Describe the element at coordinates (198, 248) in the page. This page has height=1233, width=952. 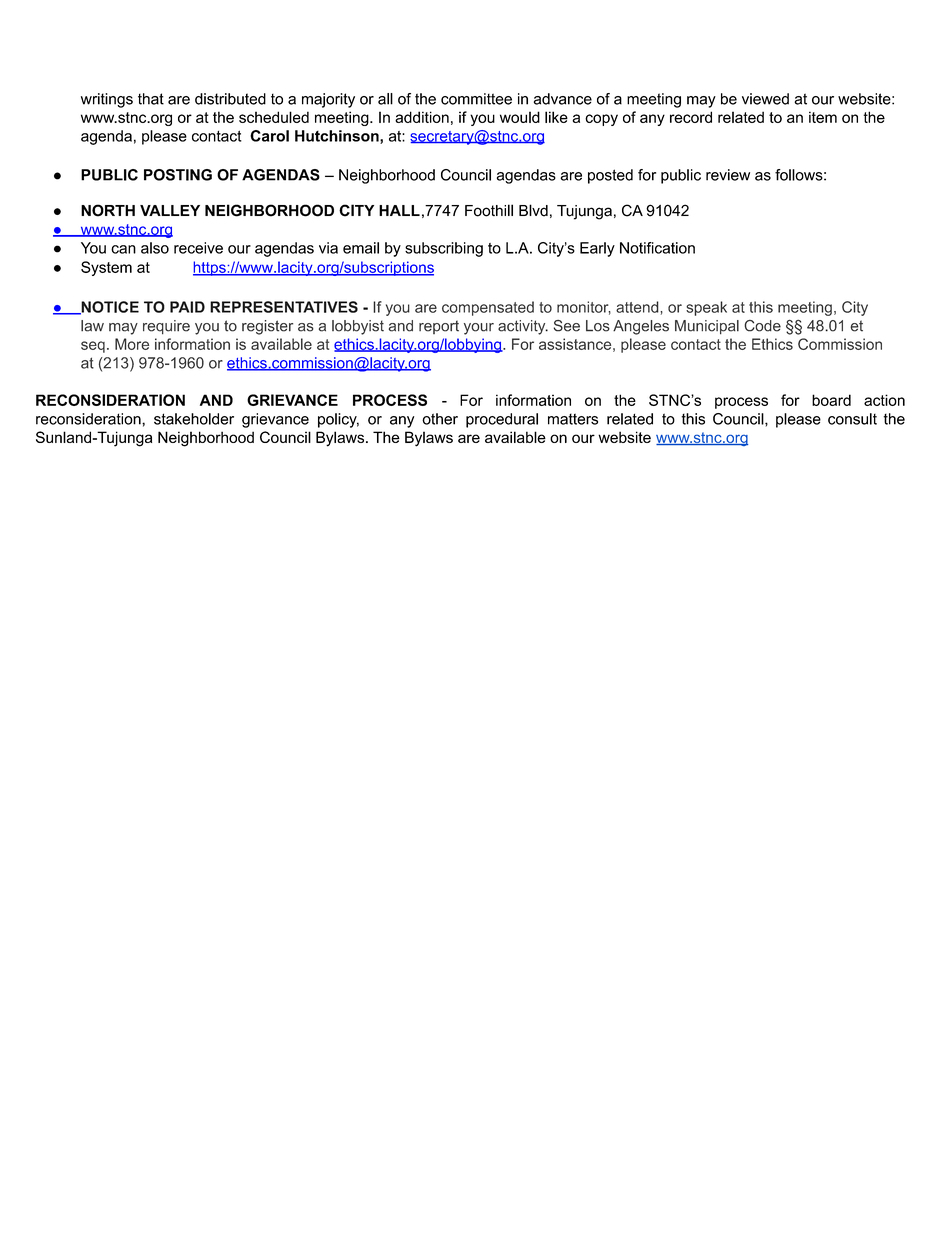
I see `receive` at that location.
